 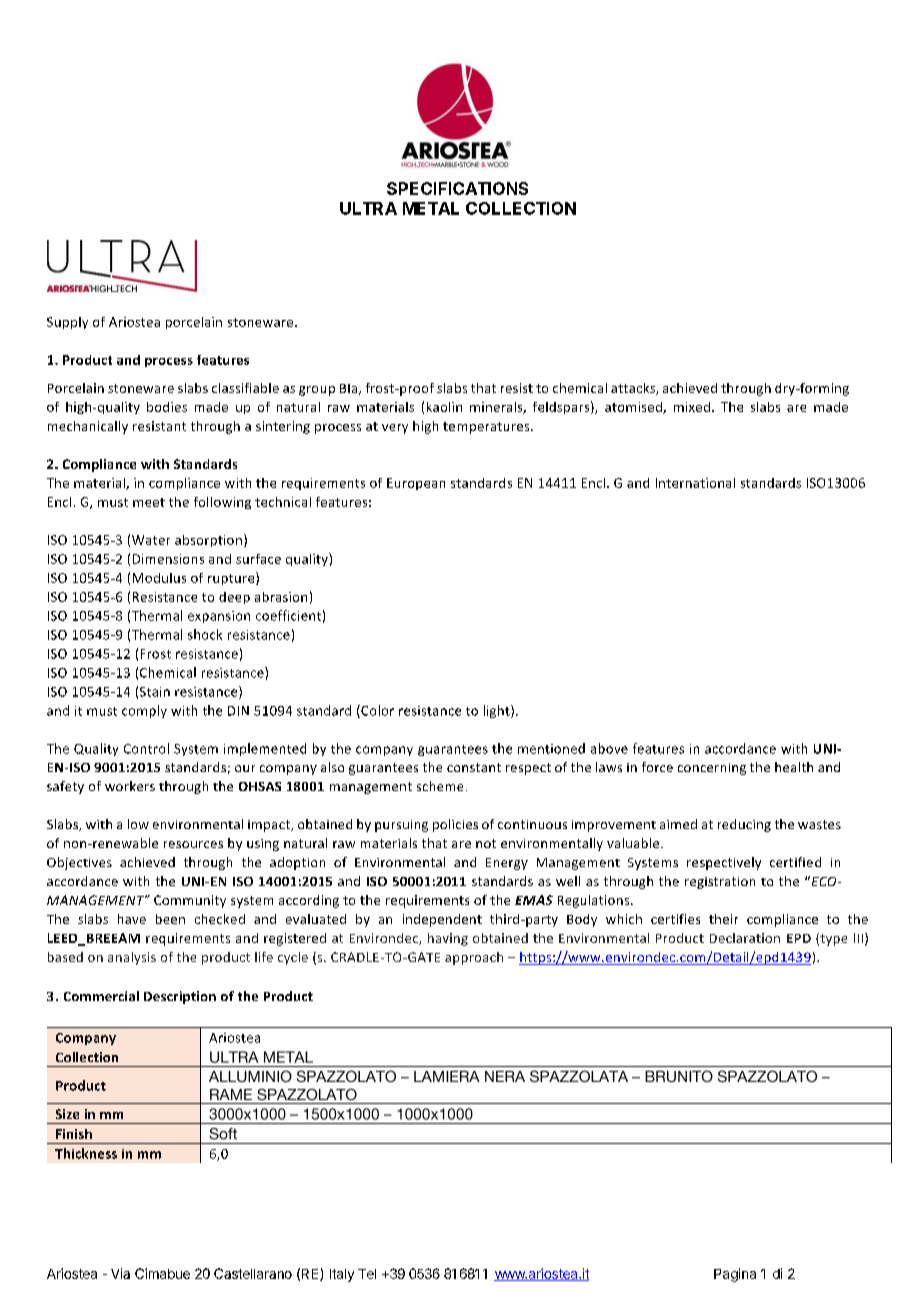 I want to click on independent, so click(x=442, y=920).
